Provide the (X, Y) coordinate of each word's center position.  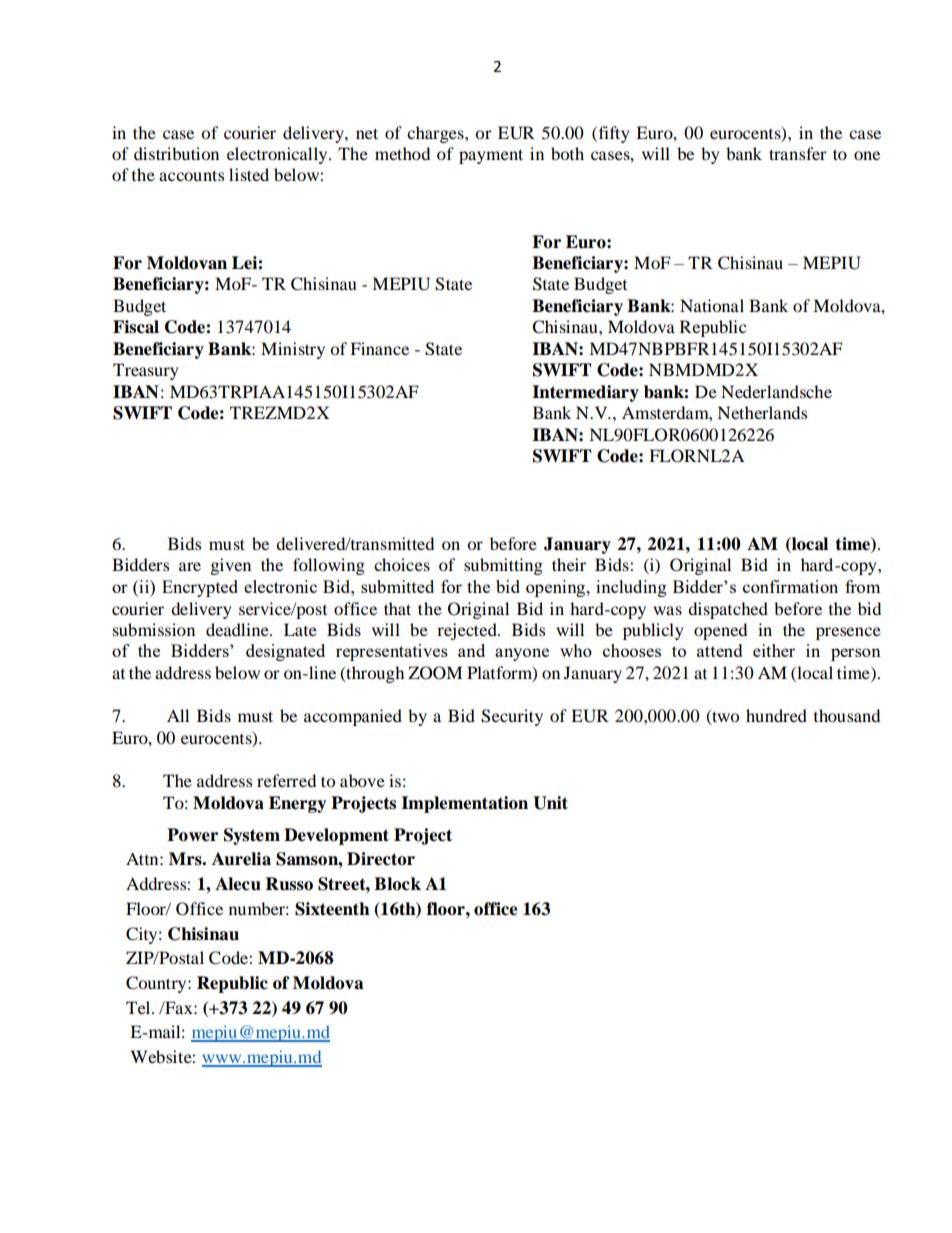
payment (491, 156)
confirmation (790, 586)
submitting (503, 566)
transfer (798, 153)
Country (157, 984)
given (231, 566)
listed (249, 174)
